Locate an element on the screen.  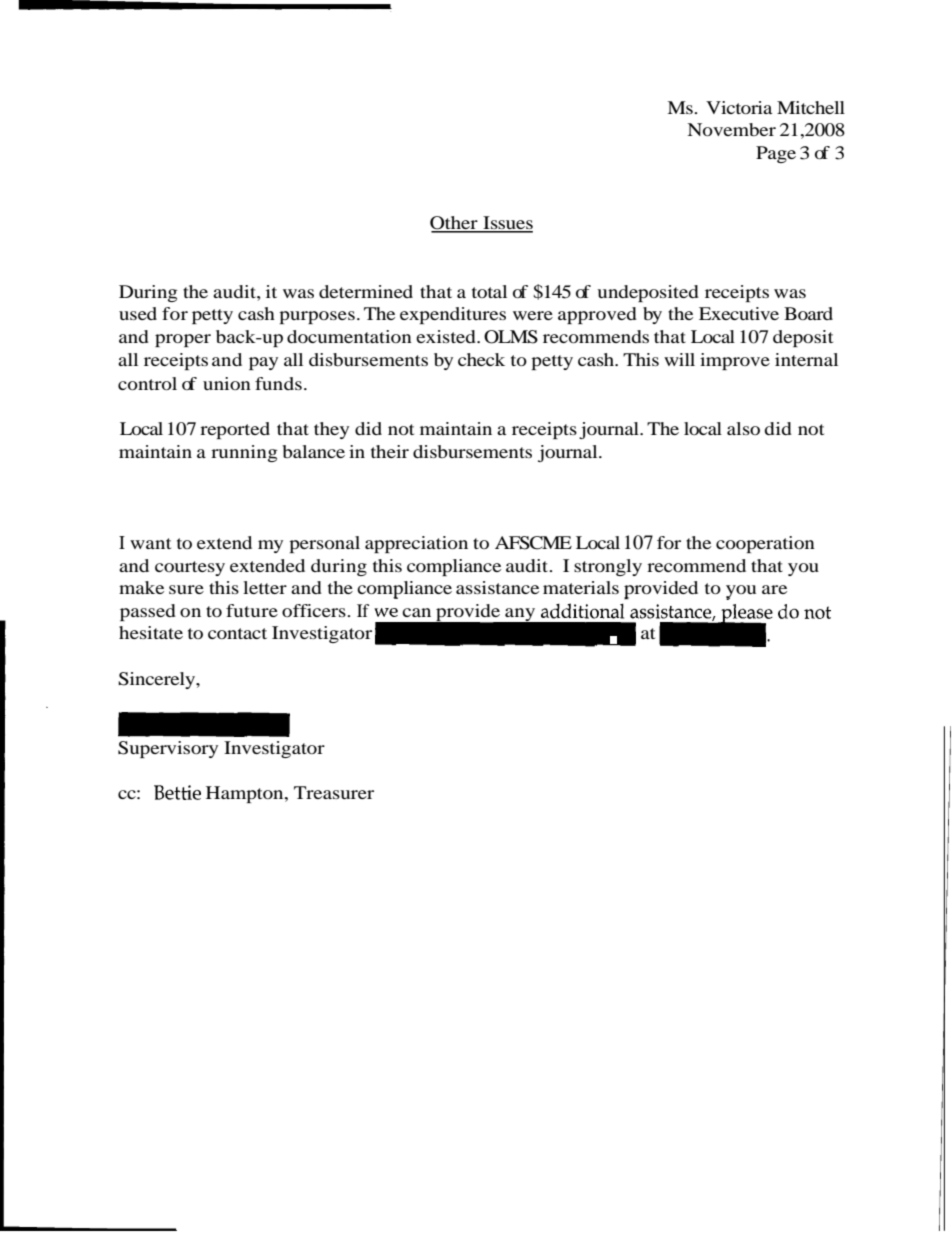
running is located at coordinates (244, 453).
